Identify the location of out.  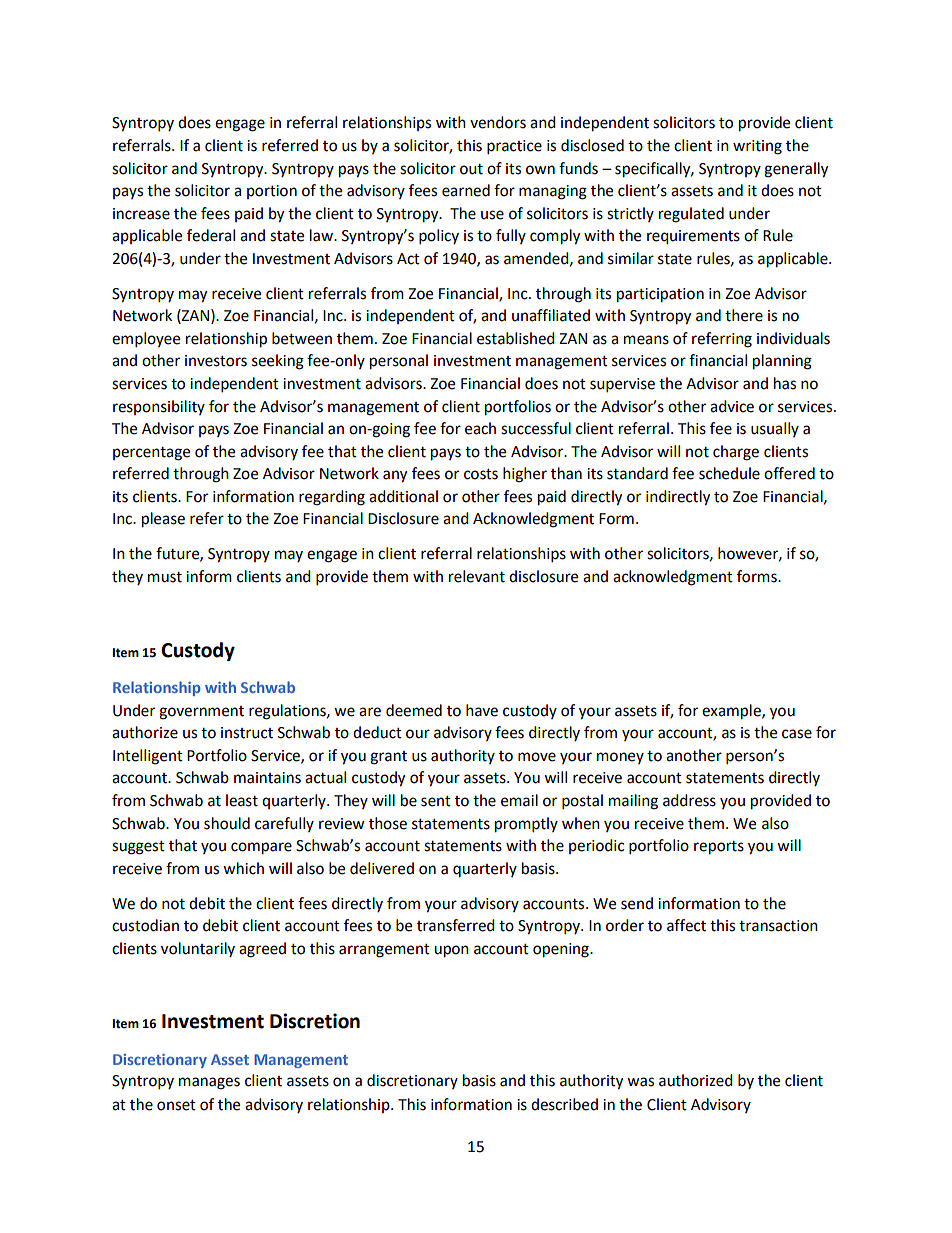
(471, 169).
